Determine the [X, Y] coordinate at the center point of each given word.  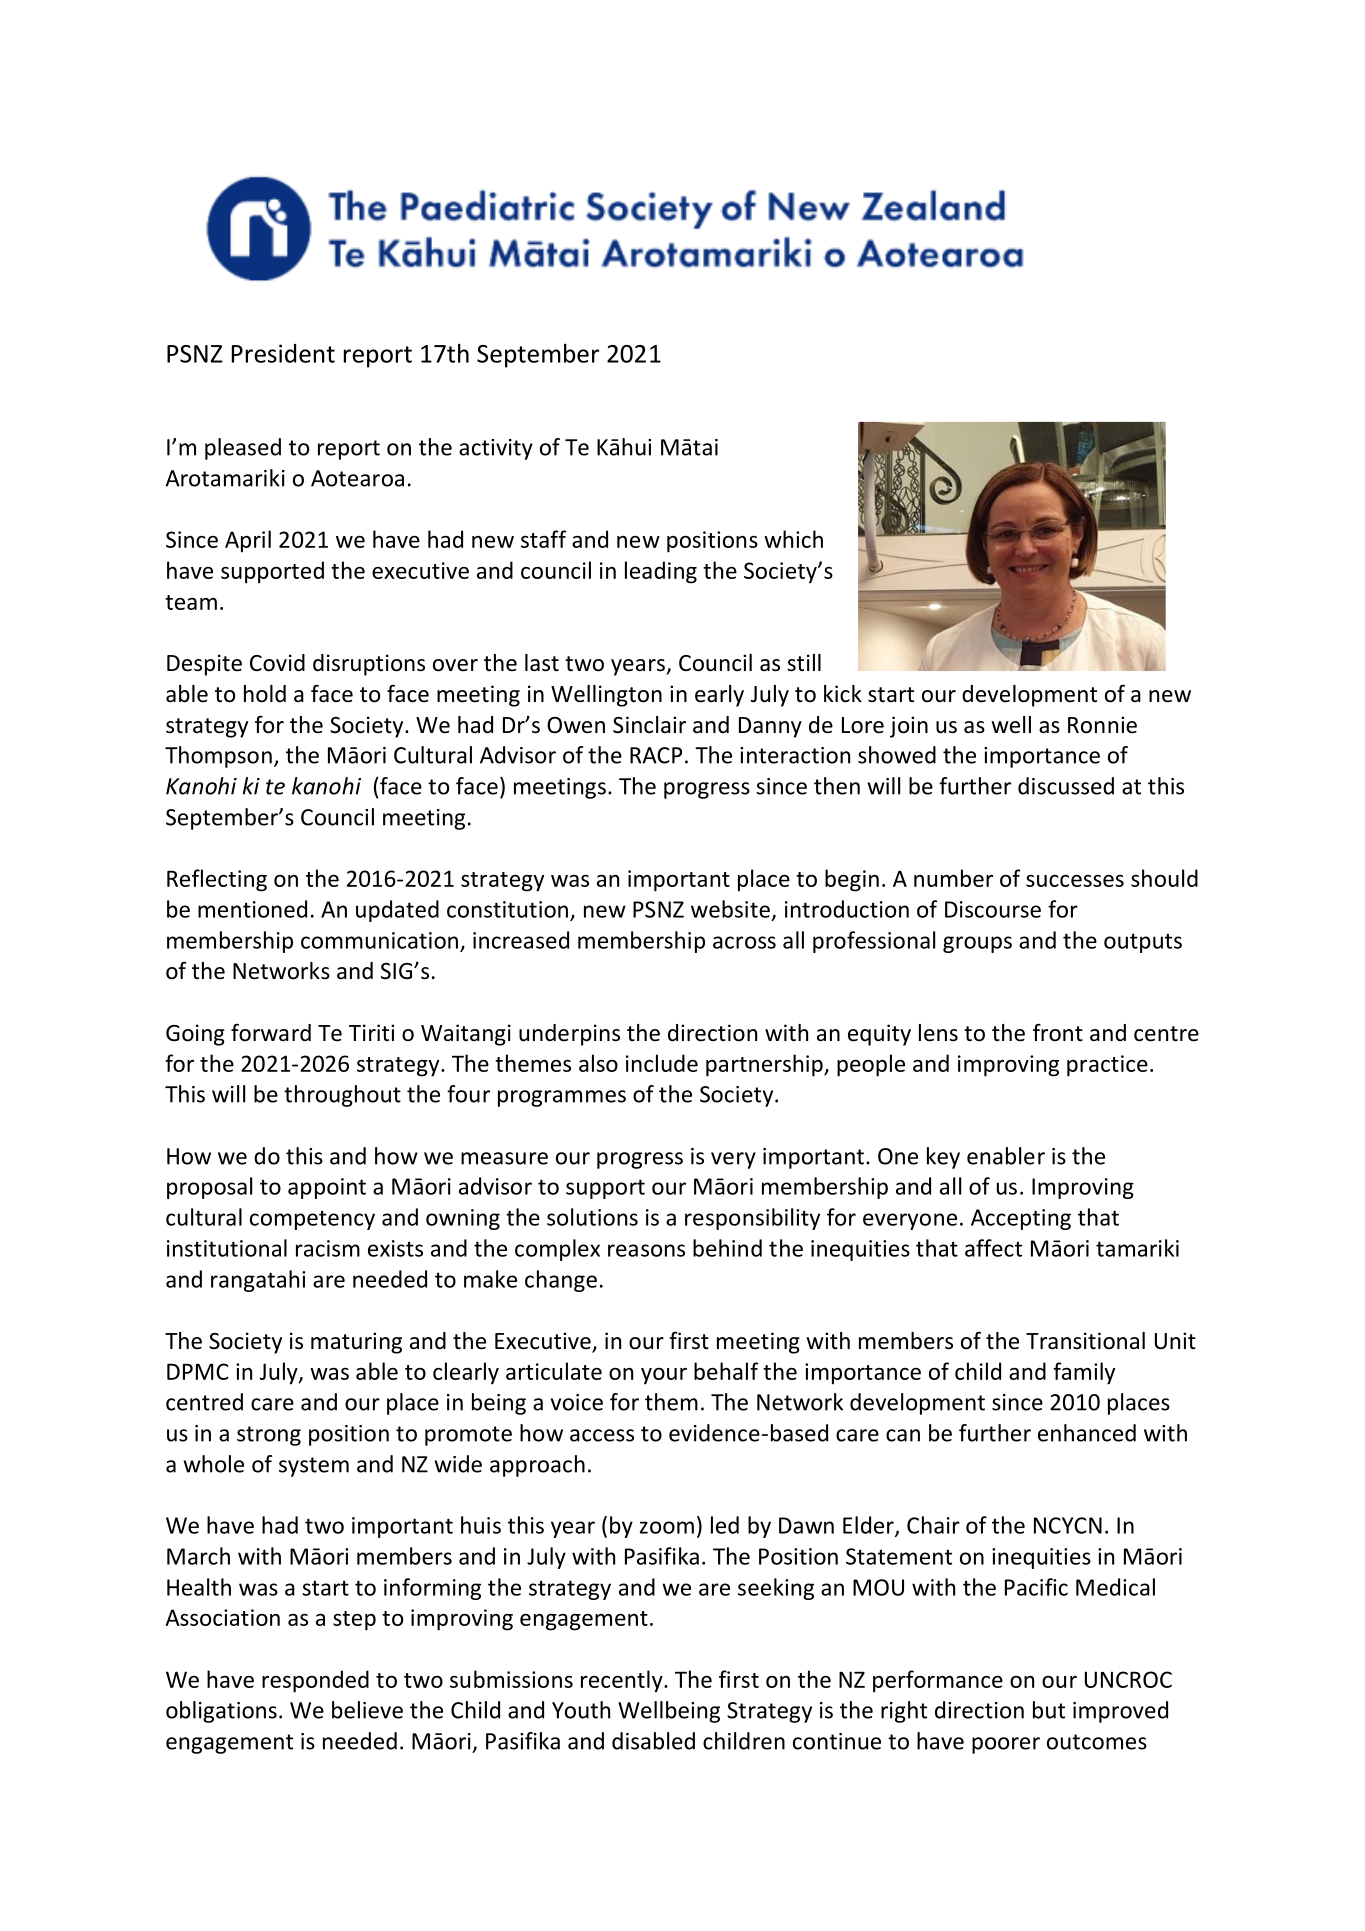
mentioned [252, 909]
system [314, 1467]
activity [496, 449]
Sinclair [649, 725]
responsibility [752, 1219]
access [602, 1435]
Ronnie [1102, 725]
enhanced [1087, 1433]
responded [315, 1681]
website [730, 909]
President [283, 353]
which [793, 539]
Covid [277, 663]
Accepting [1021, 1219]
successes [1075, 881]
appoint [327, 1188]
